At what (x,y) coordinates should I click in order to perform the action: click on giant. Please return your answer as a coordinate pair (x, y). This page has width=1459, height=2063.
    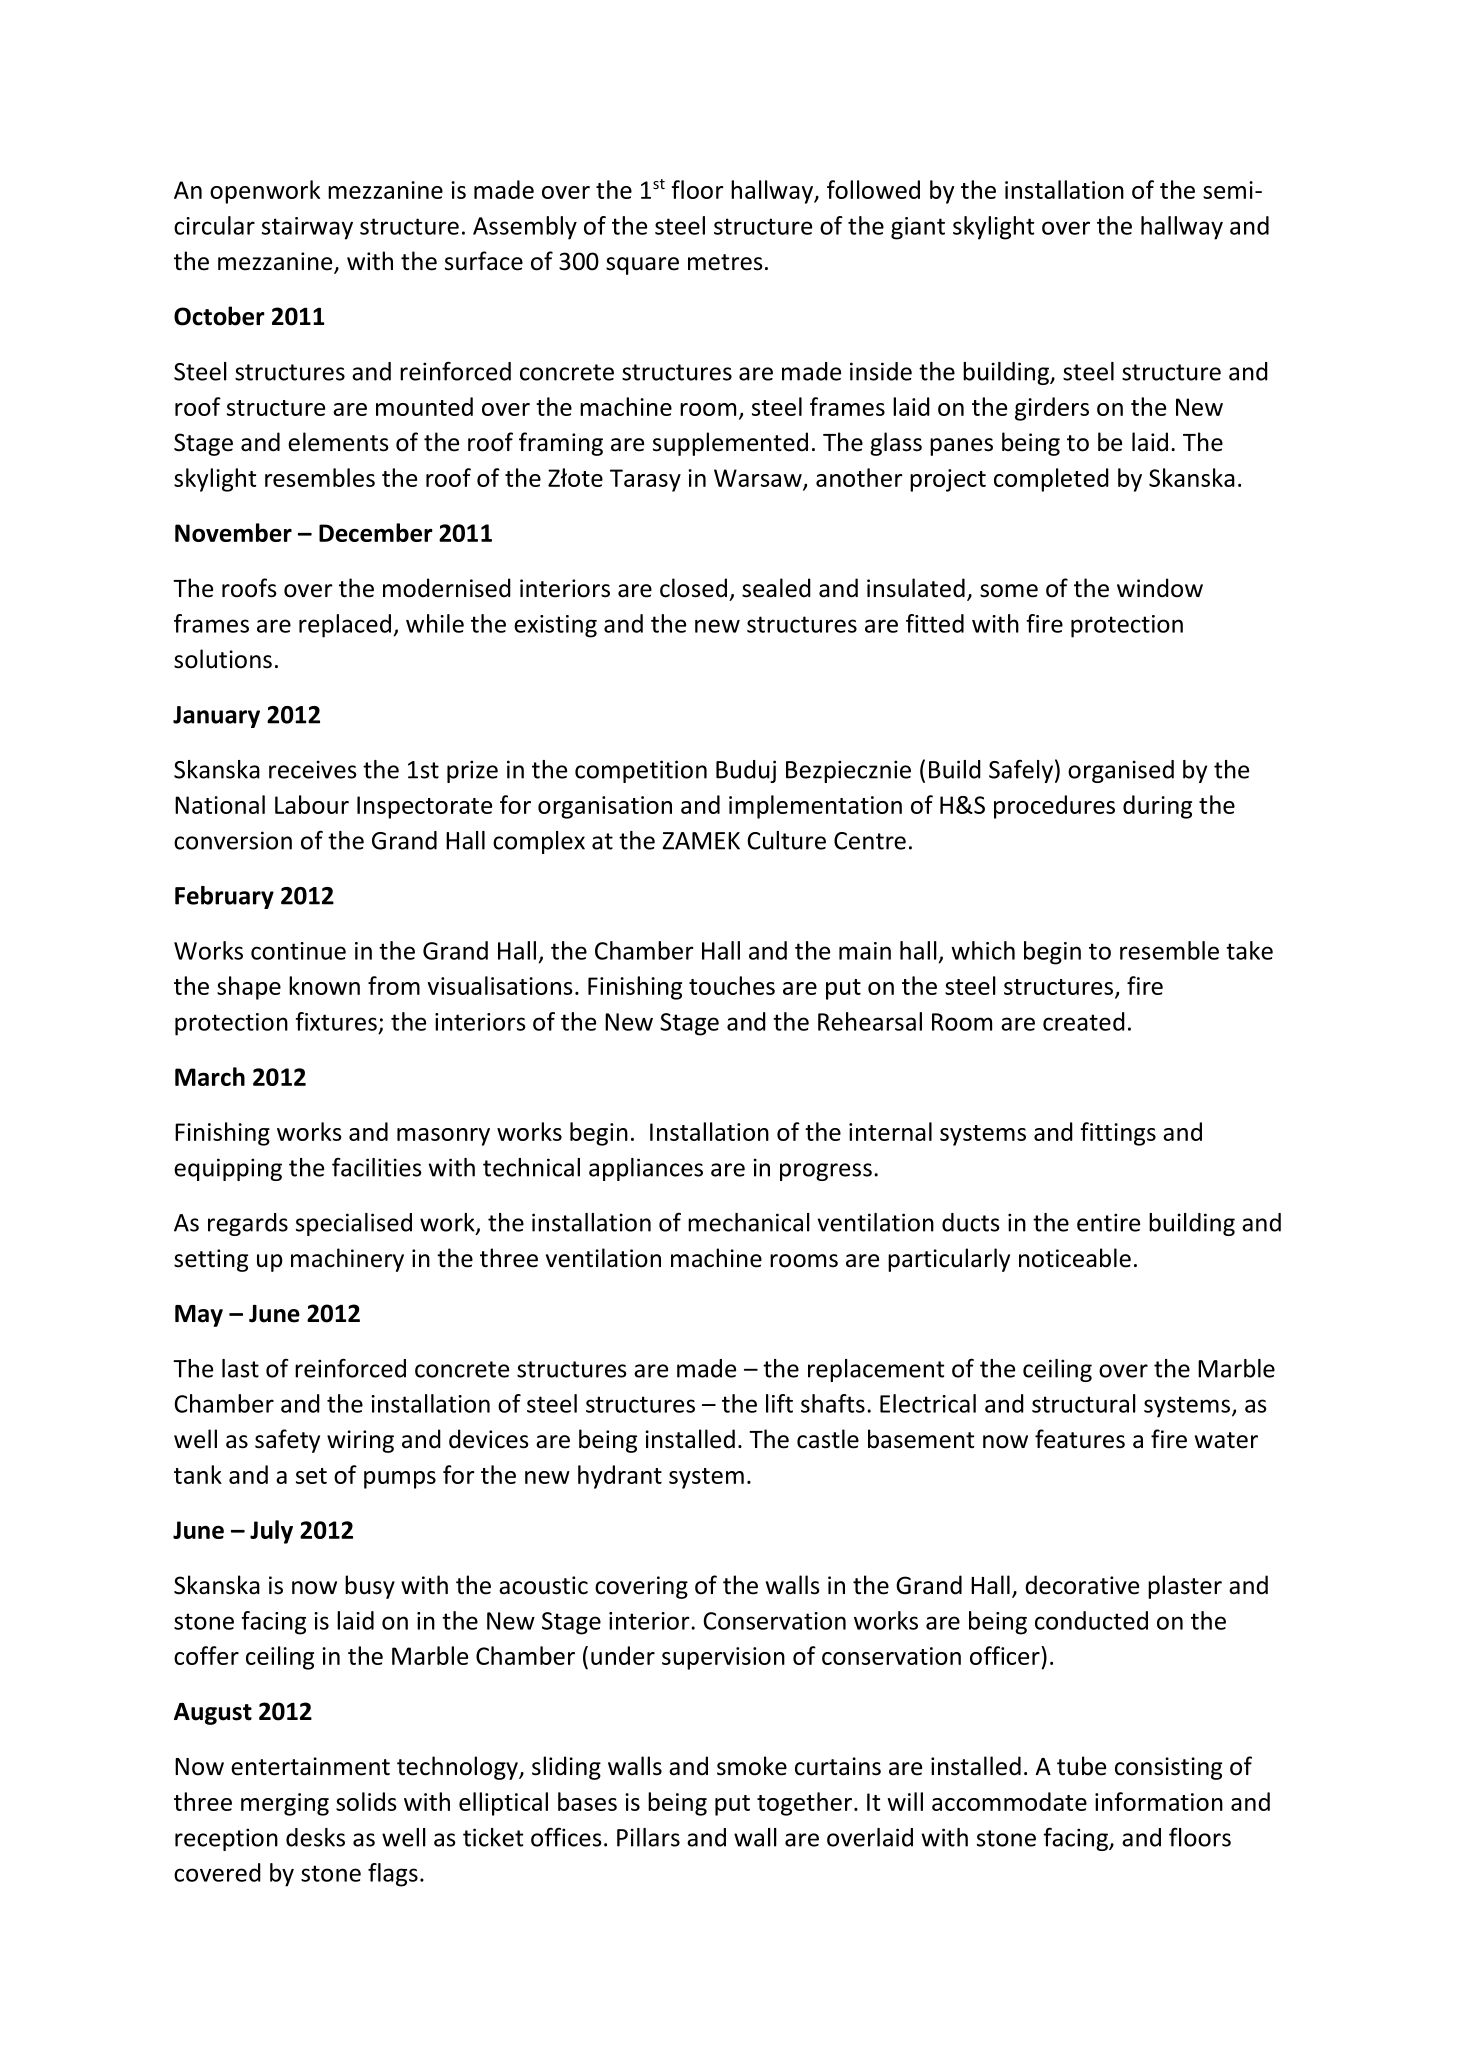
    Looking at the image, I should click on (918, 228).
